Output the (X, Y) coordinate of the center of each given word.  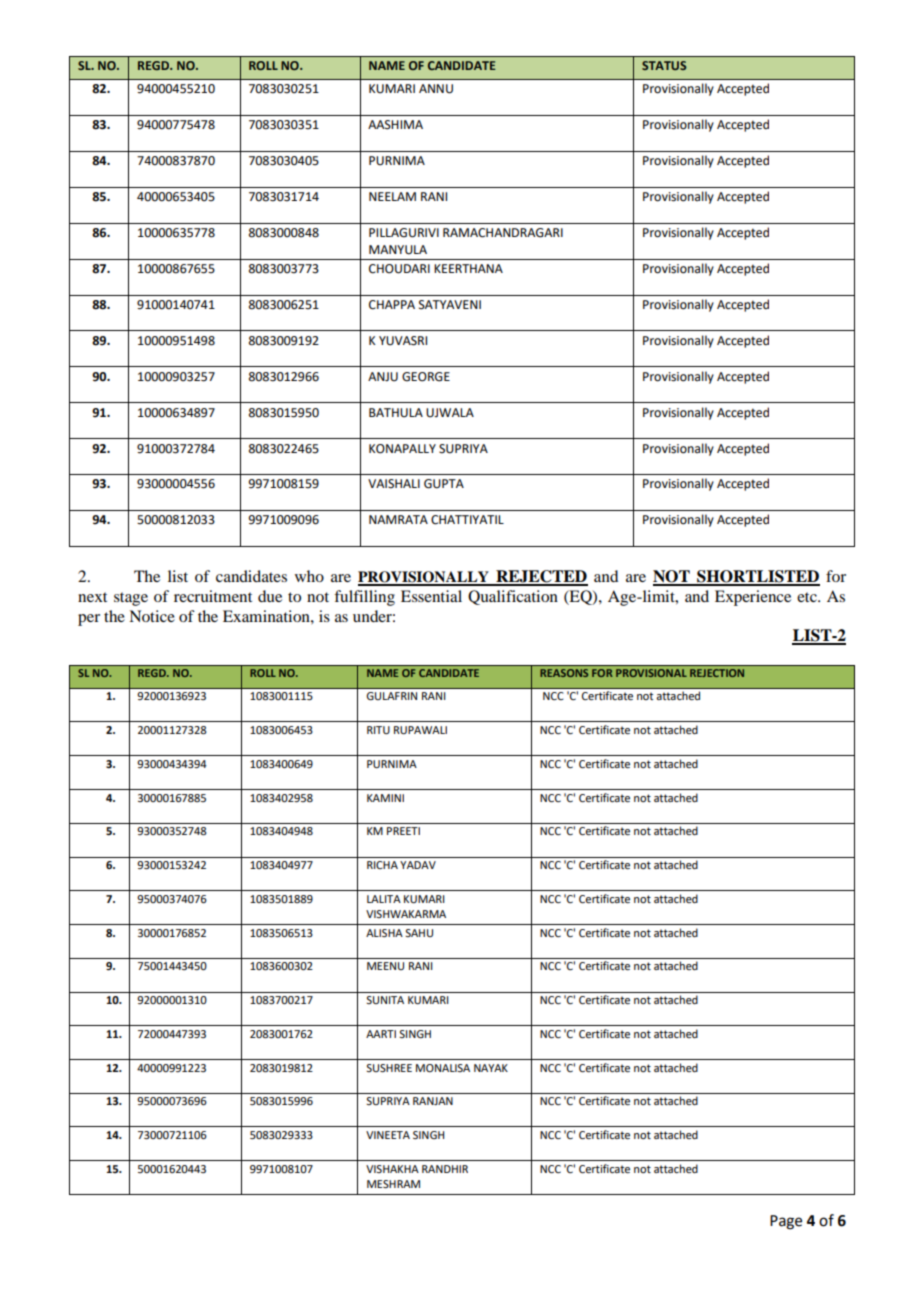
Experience (753, 598)
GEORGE (426, 377)
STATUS (664, 65)
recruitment (213, 596)
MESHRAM (393, 1184)
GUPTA (444, 484)
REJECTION (717, 673)
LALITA (384, 899)
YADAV (418, 865)
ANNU (436, 89)
